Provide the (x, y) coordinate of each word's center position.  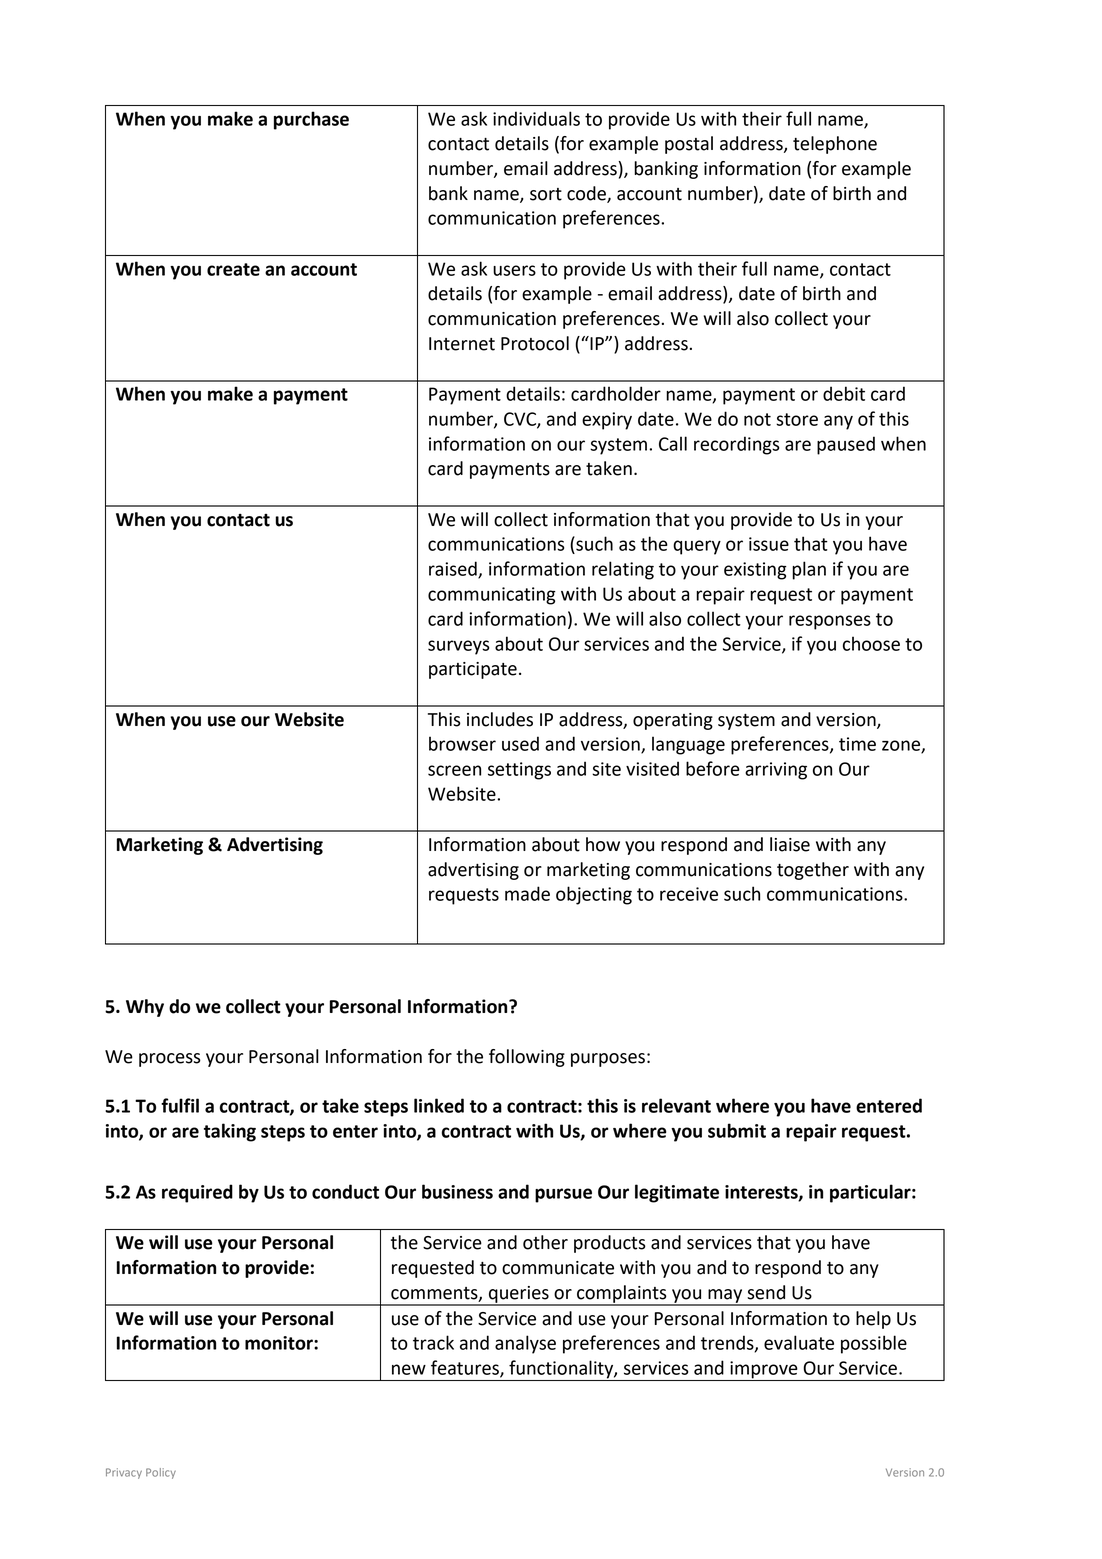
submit (737, 1130)
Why (145, 1008)
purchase (311, 120)
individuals (536, 118)
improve (763, 1370)
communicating (492, 596)
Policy (161, 1473)
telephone (835, 145)
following (527, 1058)
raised (454, 569)
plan (809, 570)
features (466, 1368)
